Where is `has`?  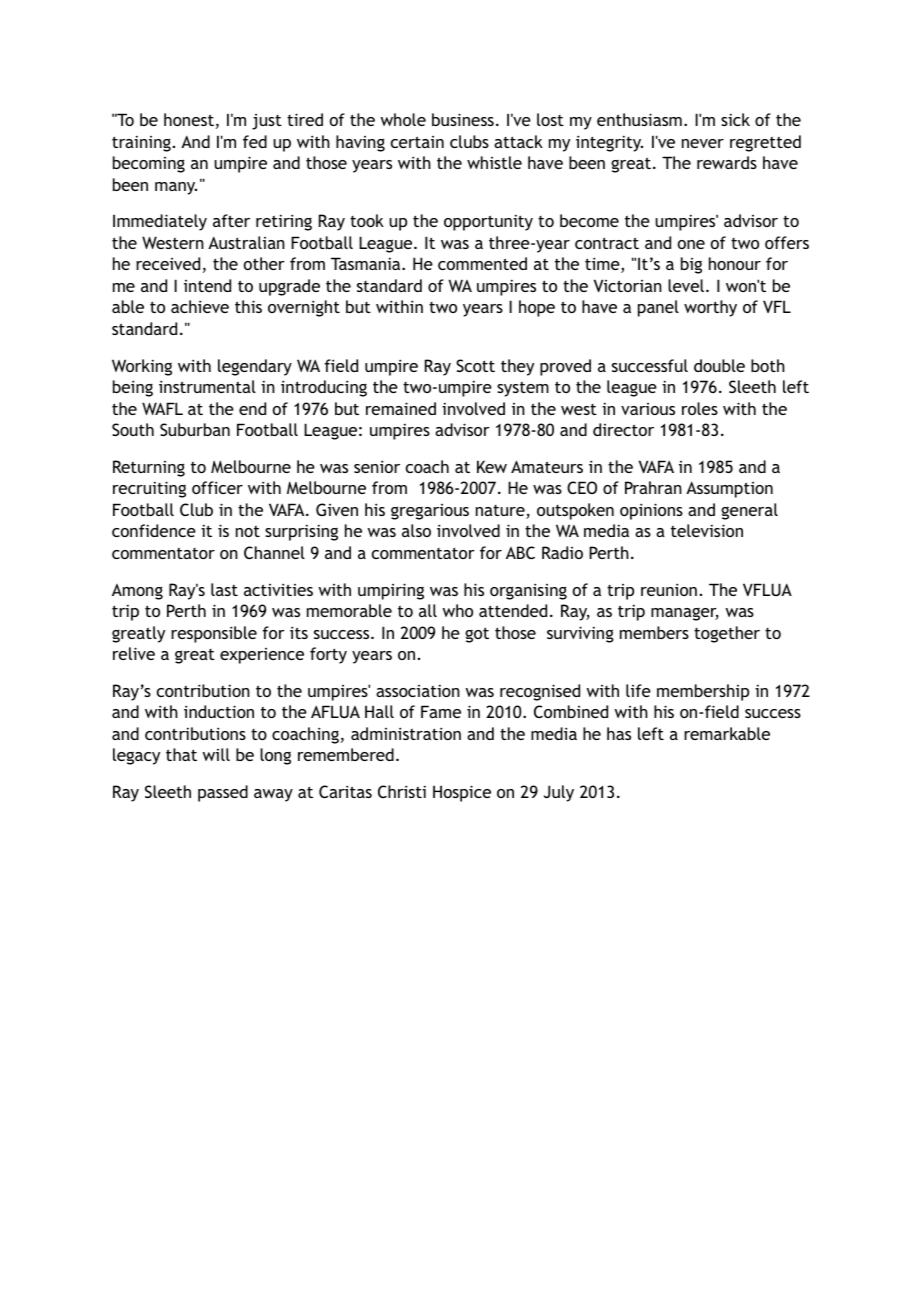
has is located at coordinates (619, 733).
